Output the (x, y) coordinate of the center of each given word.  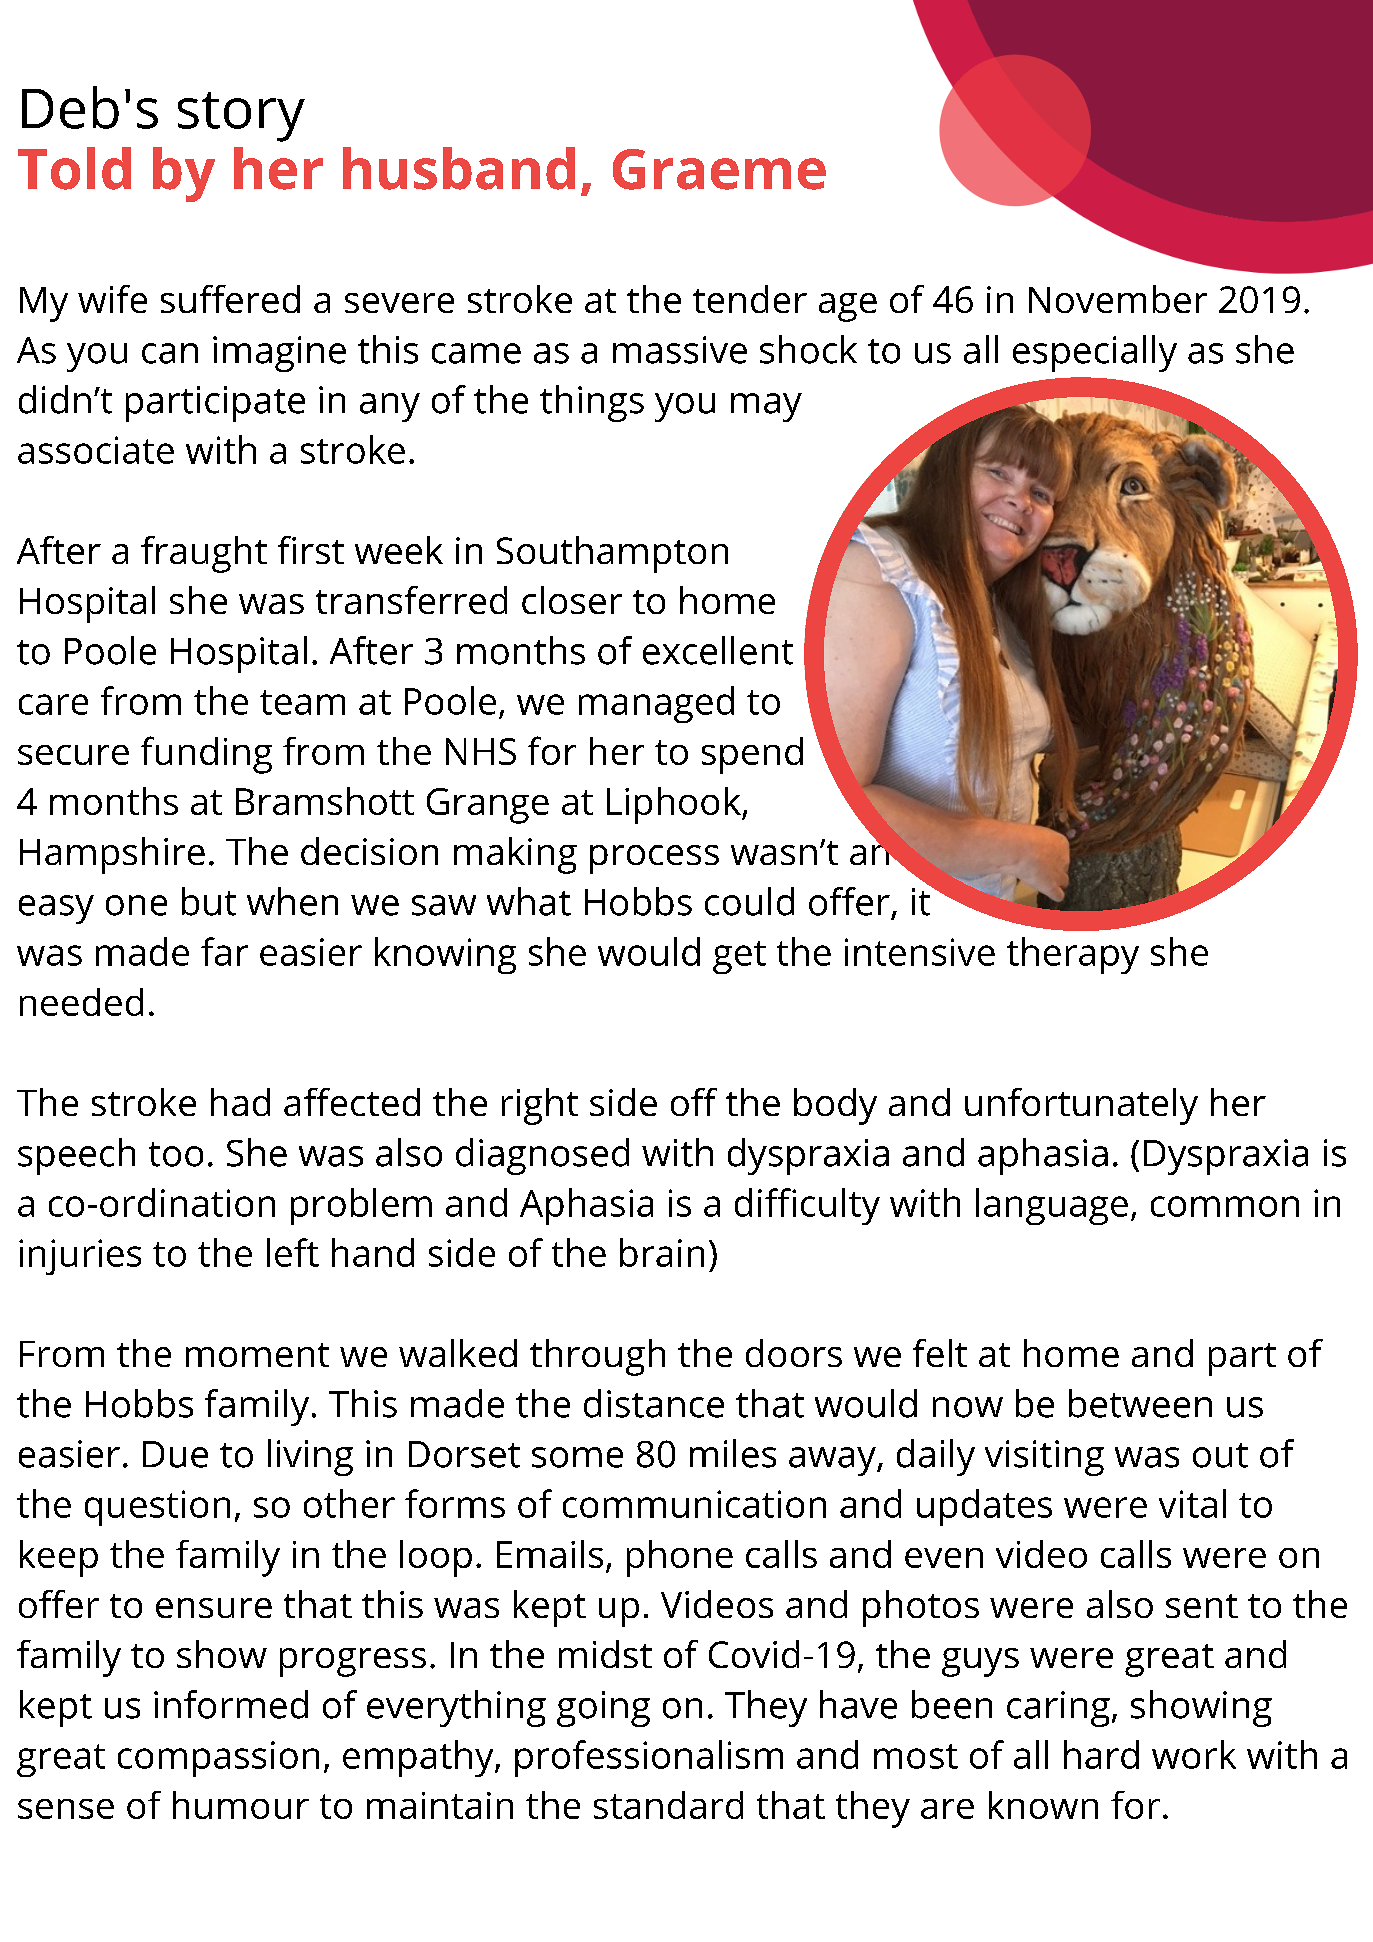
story (241, 117)
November (1118, 299)
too (176, 1154)
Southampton (612, 554)
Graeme (719, 169)
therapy (1073, 955)
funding (206, 755)
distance (654, 1403)
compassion (218, 1759)
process (654, 859)
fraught (204, 554)
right (540, 1106)
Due (175, 1454)
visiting (1044, 1458)
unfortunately (1081, 1106)
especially (1095, 353)
